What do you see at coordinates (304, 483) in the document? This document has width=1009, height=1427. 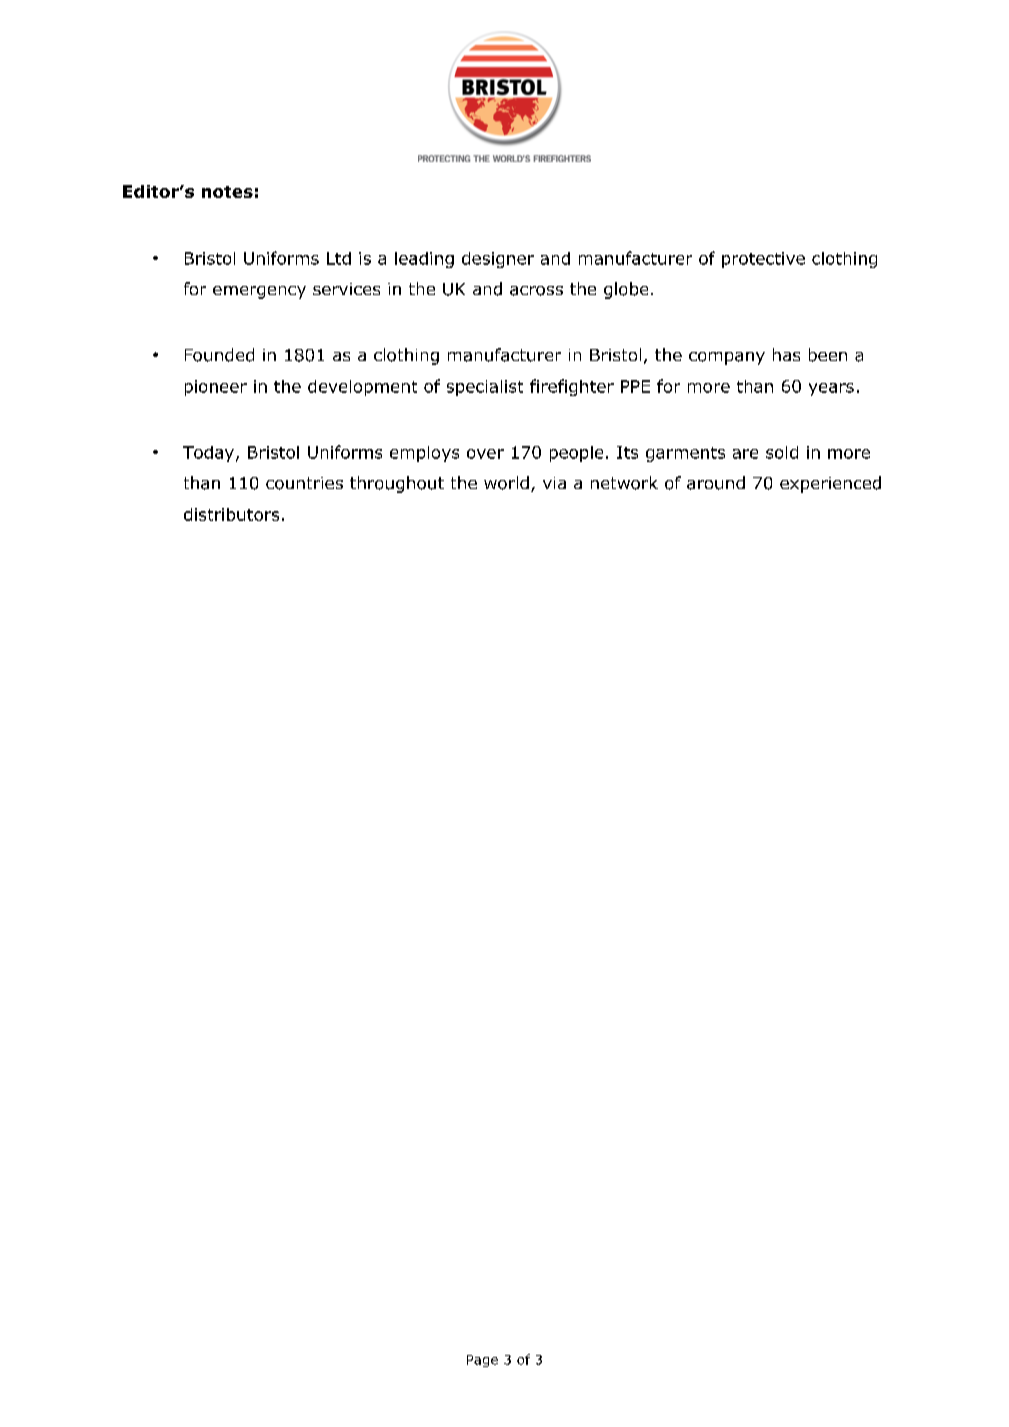 I see `countries` at bounding box center [304, 483].
